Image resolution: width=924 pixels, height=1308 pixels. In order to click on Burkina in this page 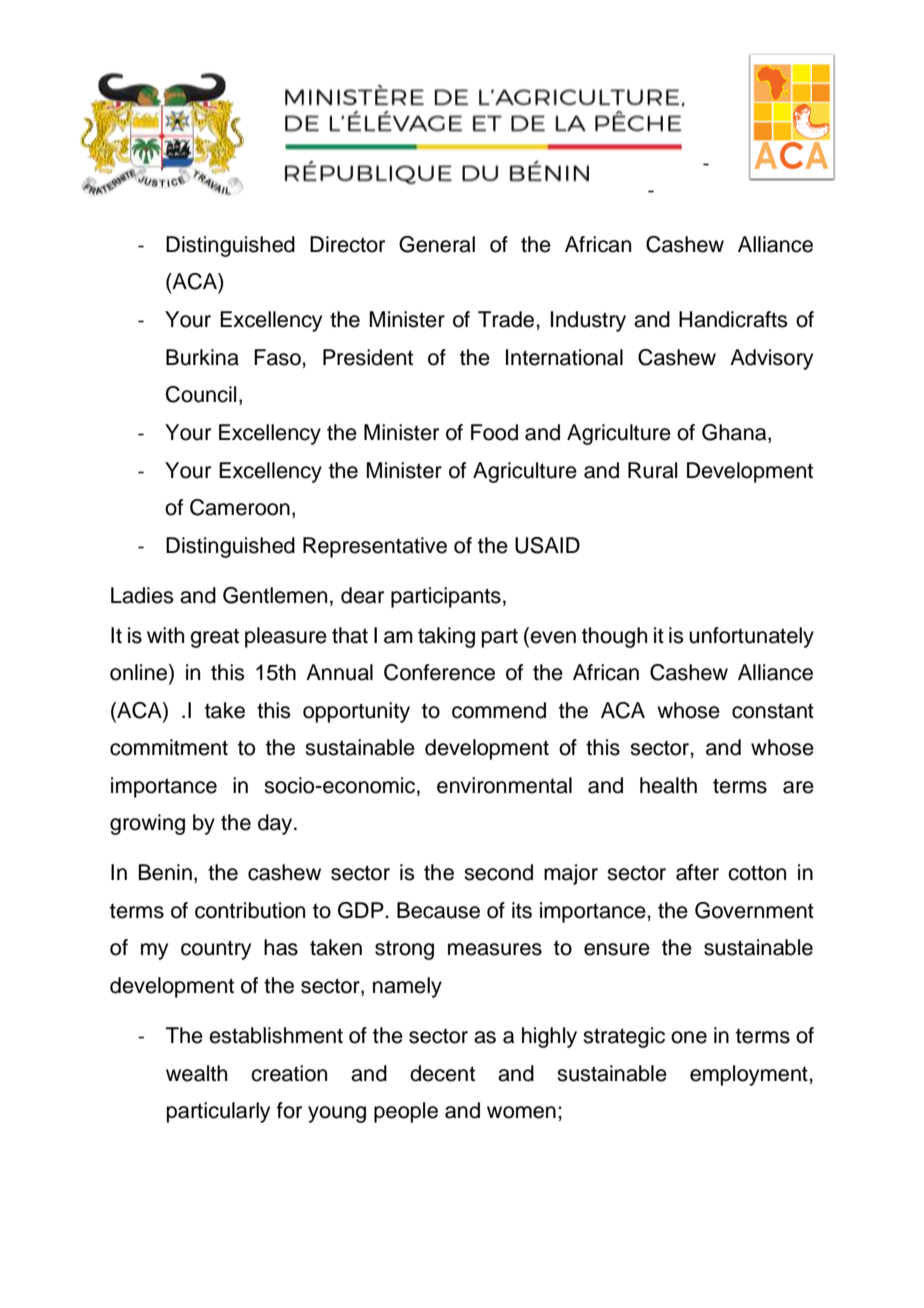, I will do `click(202, 357)`.
